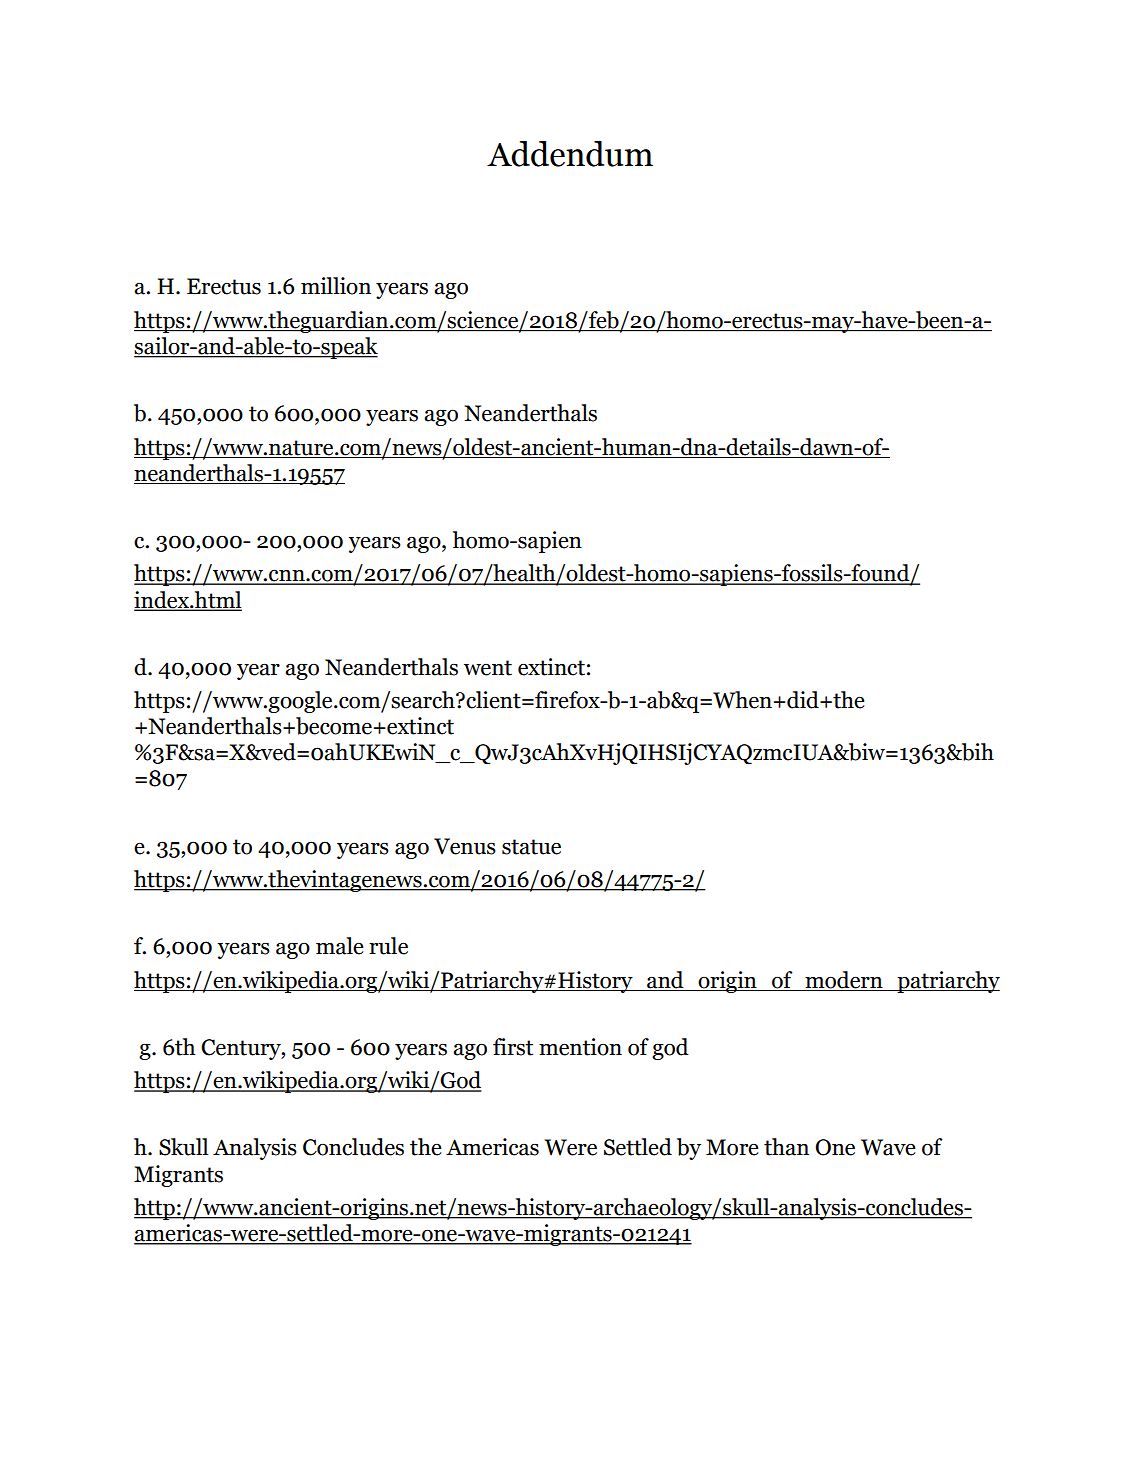 Image resolution: width=1141 pixels, height=1476 pixels. What do you see at coordinates (513, 1047) in the page?
I see `first` at bounding box center [513, 1047].
